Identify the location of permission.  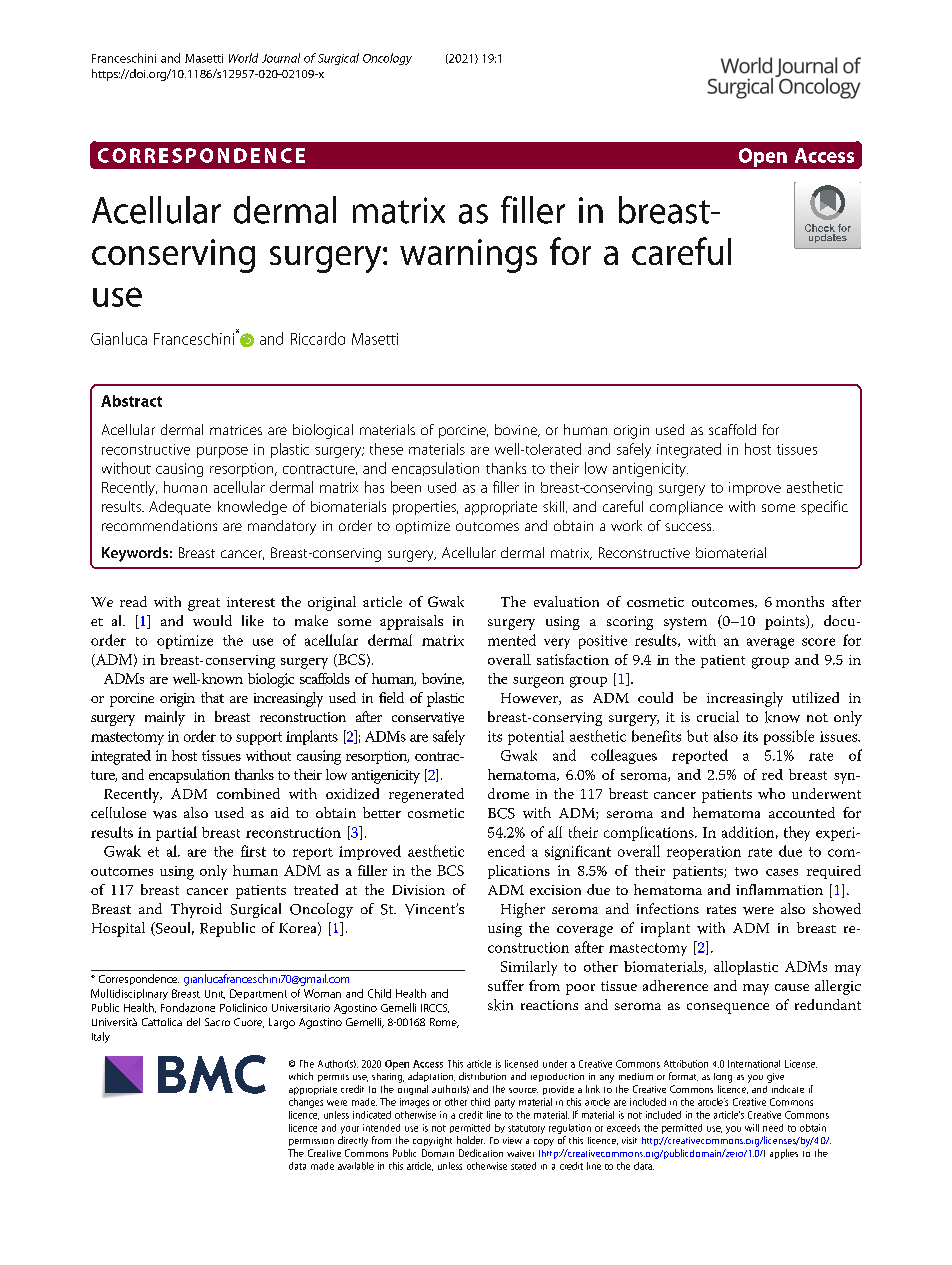
(311, 1142).
